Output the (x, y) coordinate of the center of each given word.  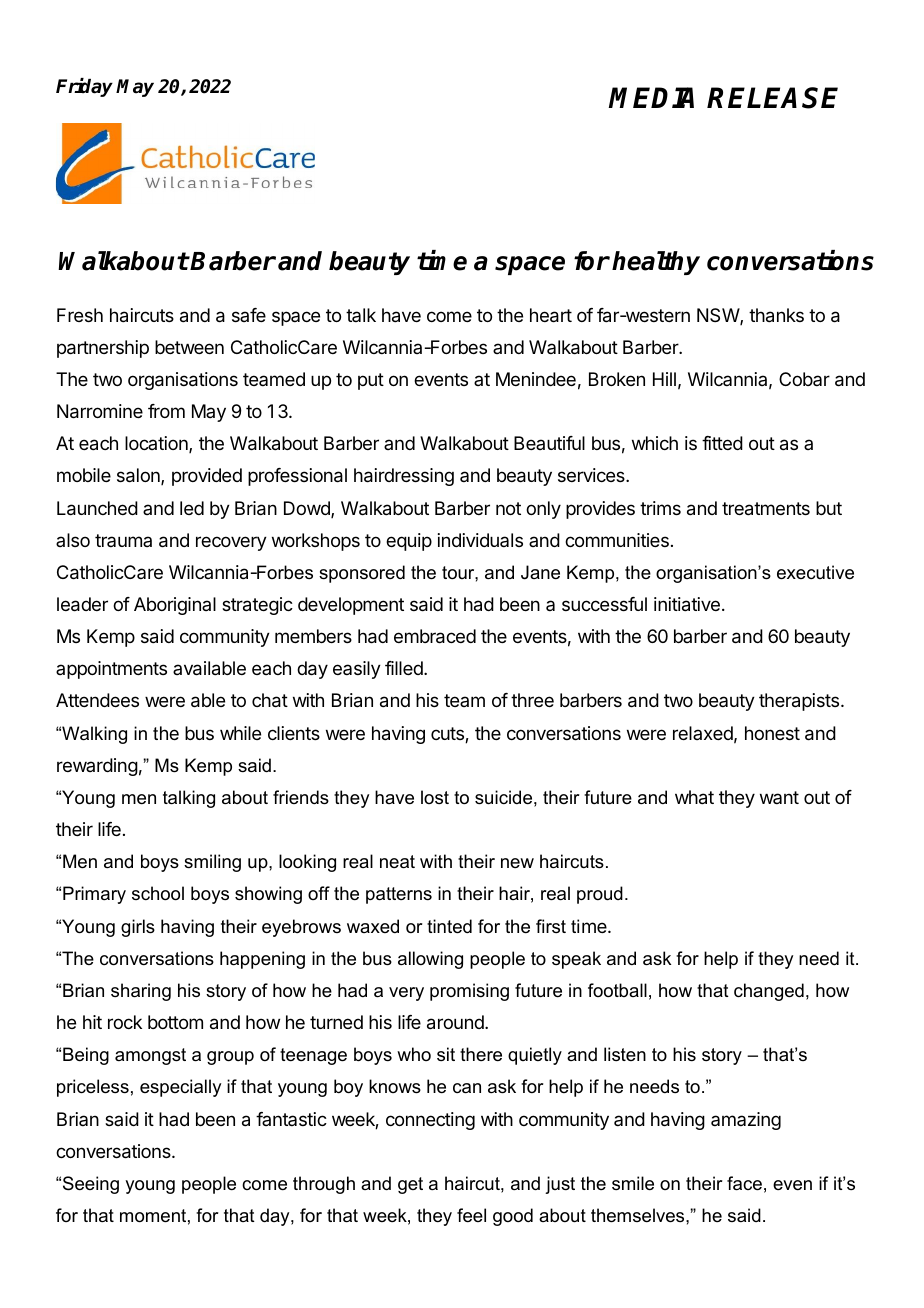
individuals (480, 540)
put (371, 381)
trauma (123, 540)
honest (772, 733)
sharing (141, 992)
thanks (776, 315)
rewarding (97, 767)
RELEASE (772, 98)
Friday (84, 87)
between (189, 347)
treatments (766, 509)
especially (180, 1088)
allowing (430, 960)
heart (551, 315)
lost (435, 797)
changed (769, 992)
